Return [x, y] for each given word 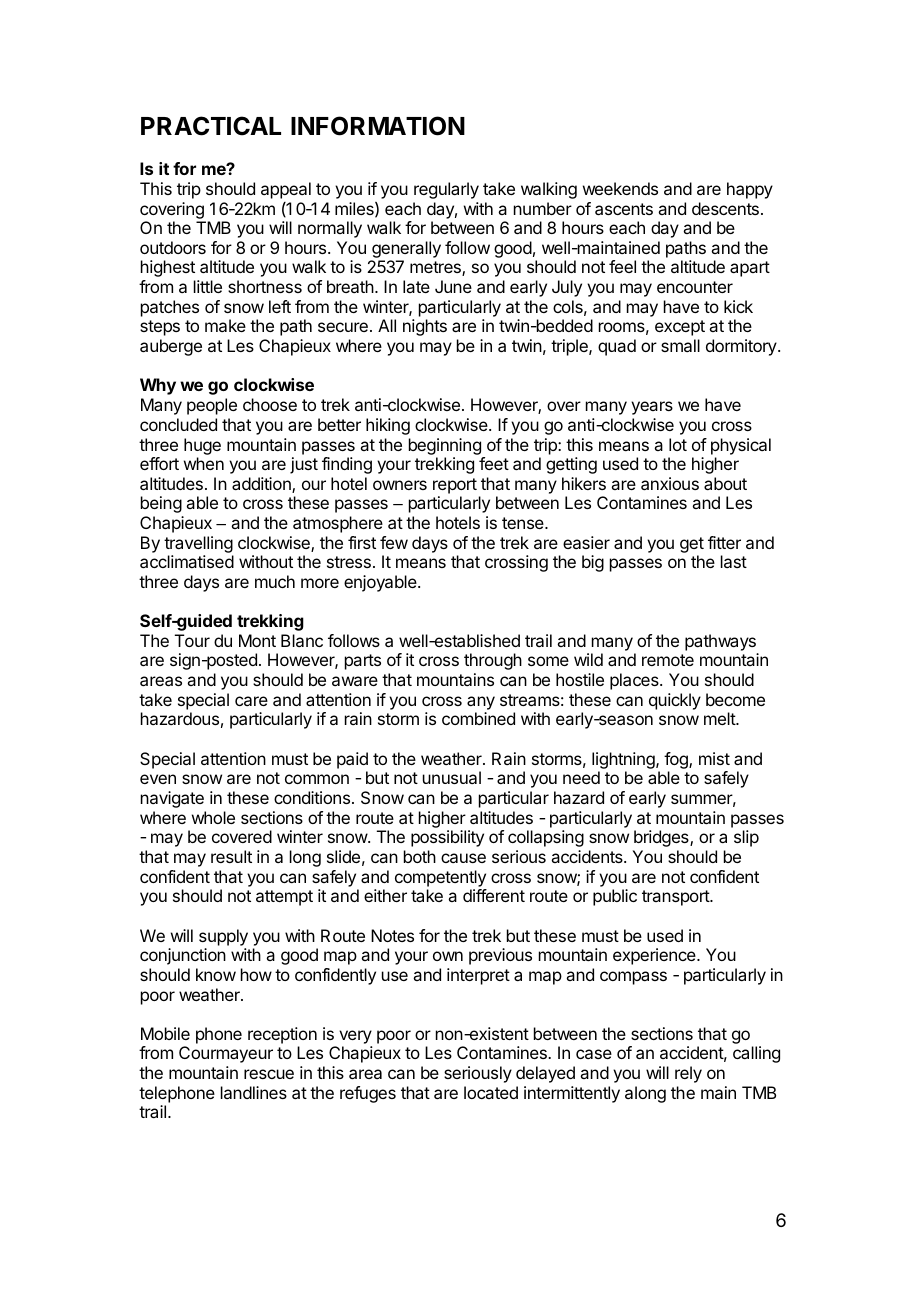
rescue [269, 1074]
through [493, 661]
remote [668, 660]
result [231, 856]
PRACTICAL [211, 126]
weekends [620, 188]
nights [425, 327]
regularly [446, 190]
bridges [662, 838]
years [652, 408]
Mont [257, 640]
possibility [447, 838]
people [212, 406]
